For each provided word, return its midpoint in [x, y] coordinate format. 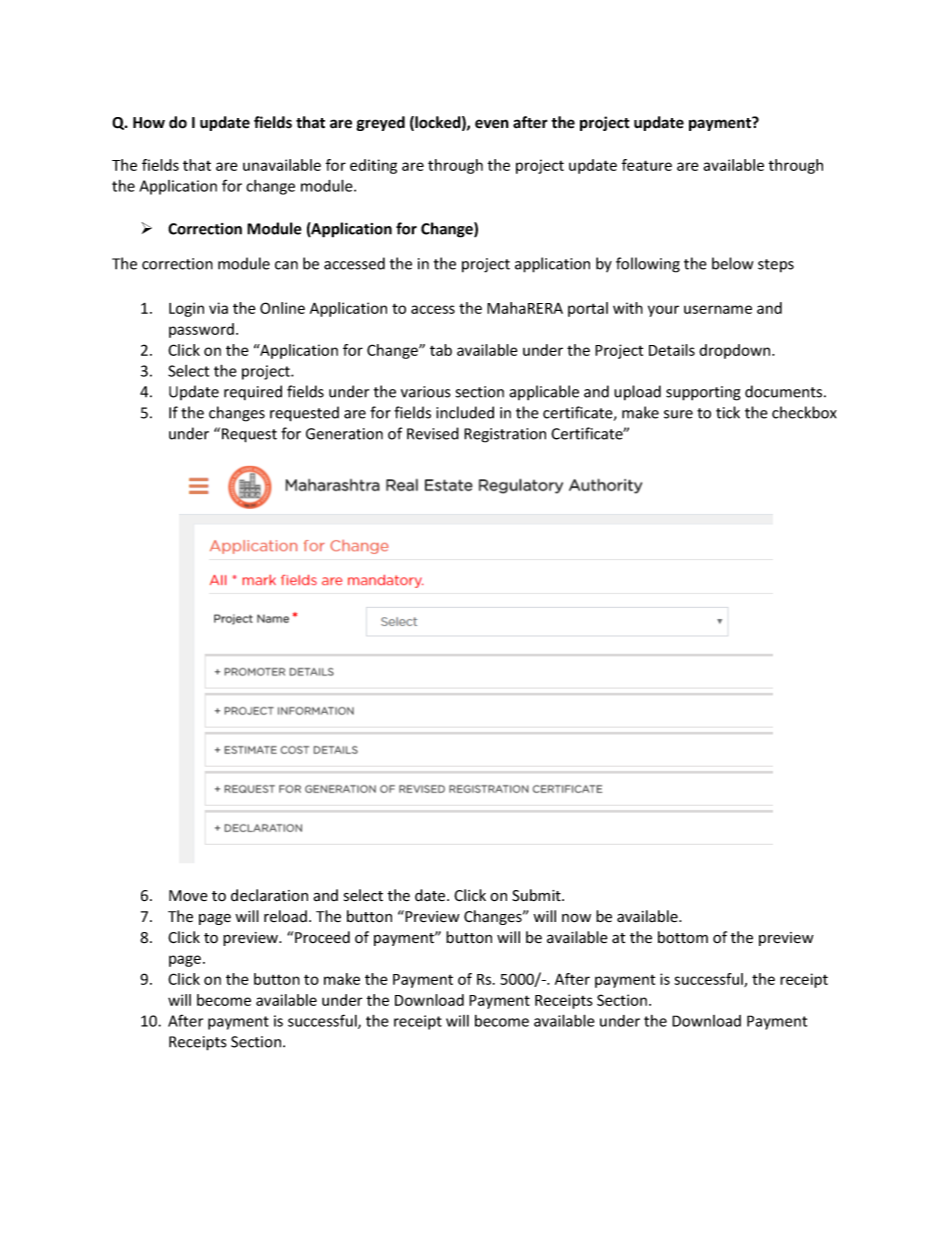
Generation [344, 434]
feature [647, 165]
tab [441, 350]
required [253, 392]
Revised [433, 433]
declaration [269, 895]
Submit [537, 895]
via [218, 308]
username [718, 309]
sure [678, 414]
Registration [505, 435]
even [492, 124]
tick [728, 412]
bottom [683, 937]
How [149, 123]
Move [188, 895]
